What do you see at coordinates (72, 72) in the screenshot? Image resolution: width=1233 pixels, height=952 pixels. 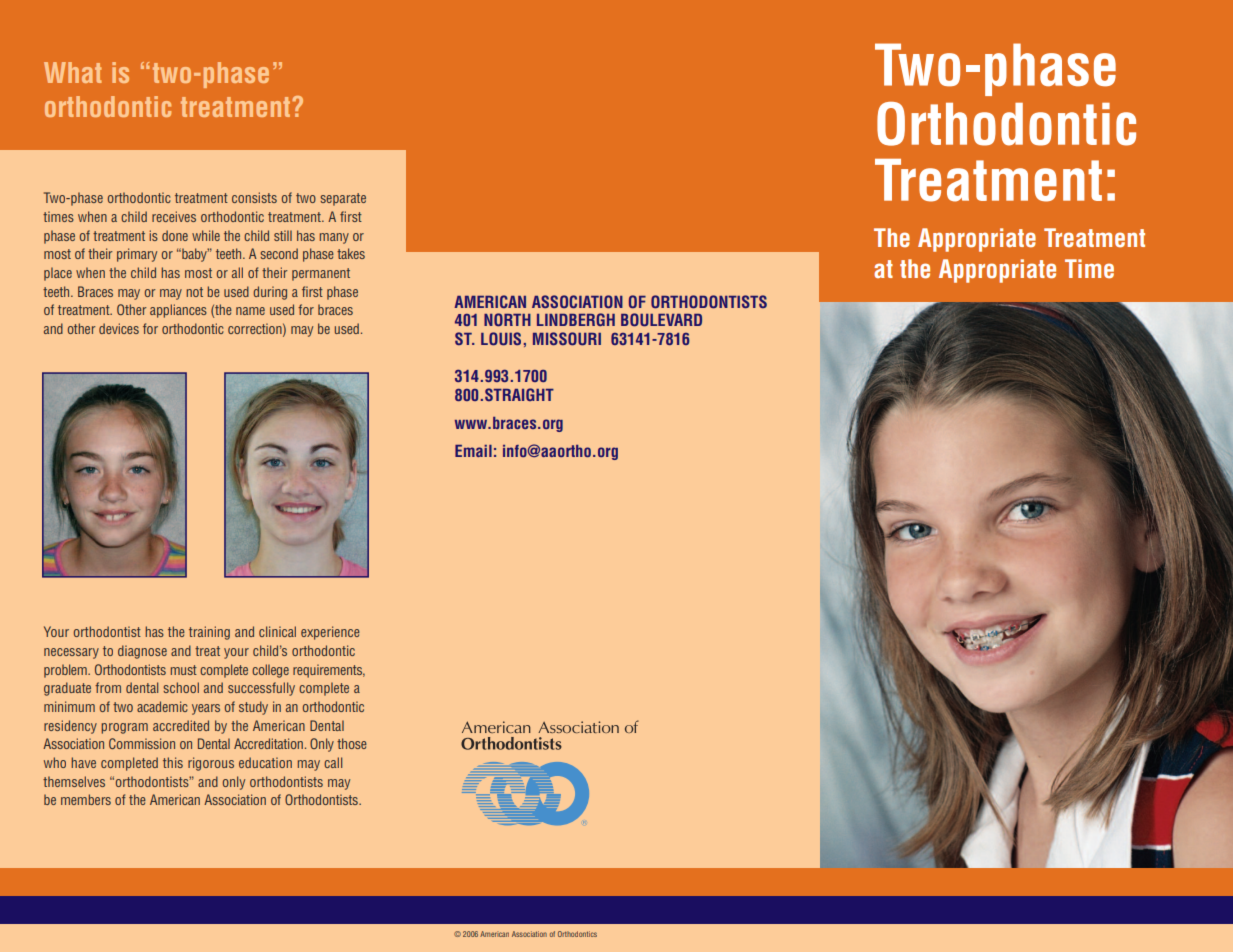 I see `What` at bounding box center [72, 72].
